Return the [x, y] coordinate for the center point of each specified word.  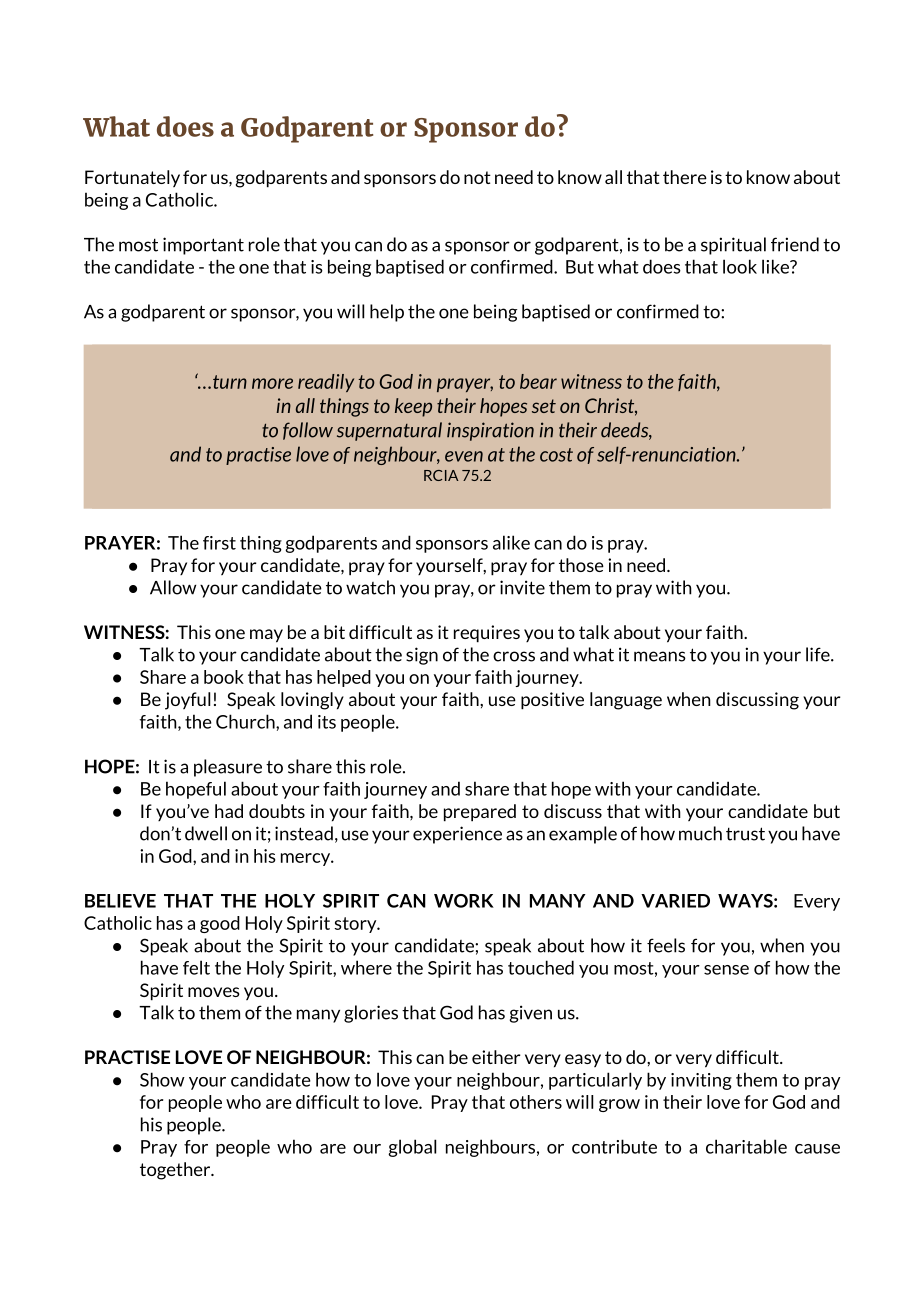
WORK [464, 901]
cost [556, 455]
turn [230, 382]
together [176, 1171]
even [464, 456]
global [412, 1148]
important [203, 246]
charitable [746, 1146]
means [660, 656]
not [477, 177]
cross [514, 656]
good [220, 924]
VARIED [675, 901]
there [685, 177]
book [224, 677]
